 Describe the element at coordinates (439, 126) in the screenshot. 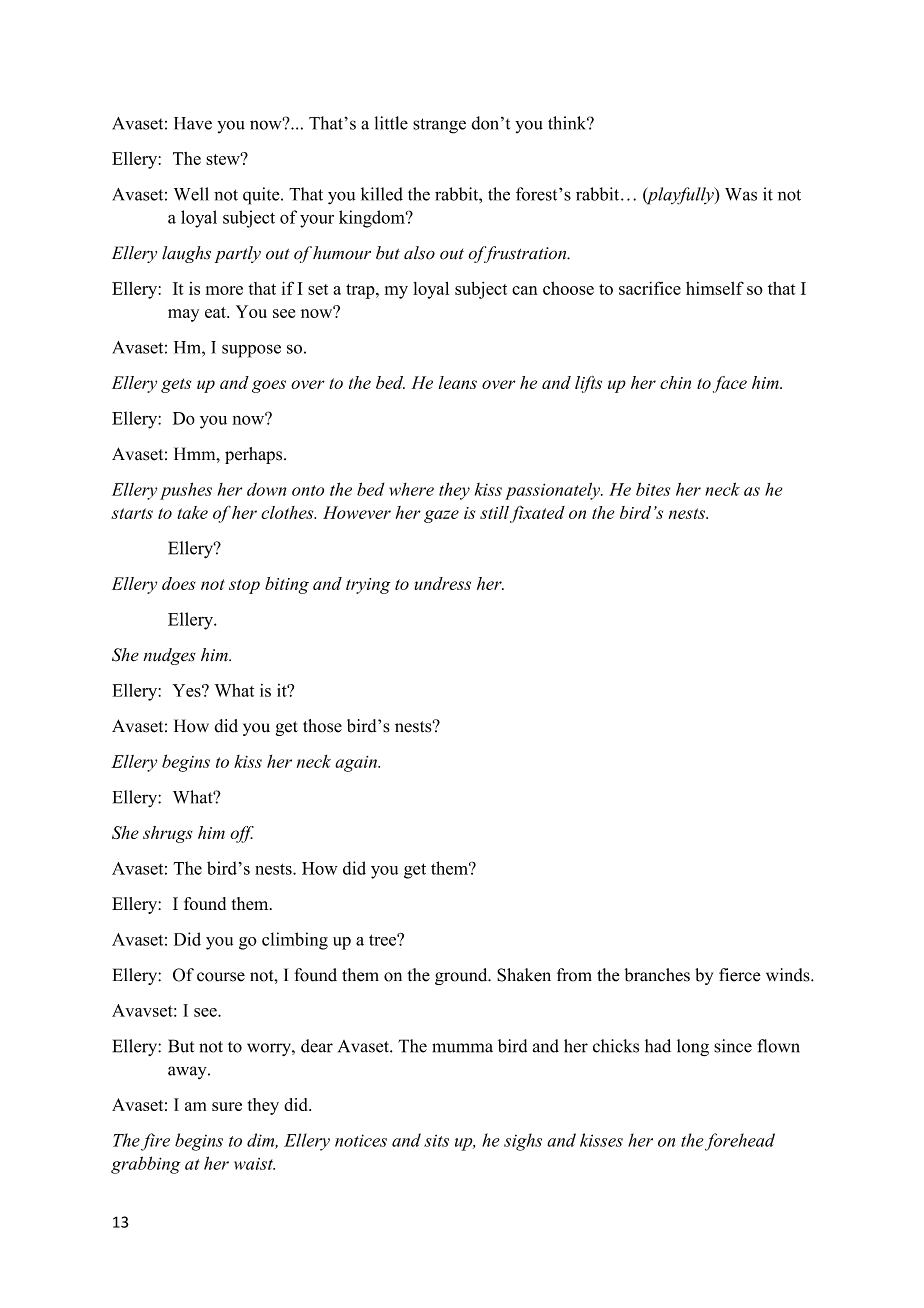

I see `strange` at that location.
